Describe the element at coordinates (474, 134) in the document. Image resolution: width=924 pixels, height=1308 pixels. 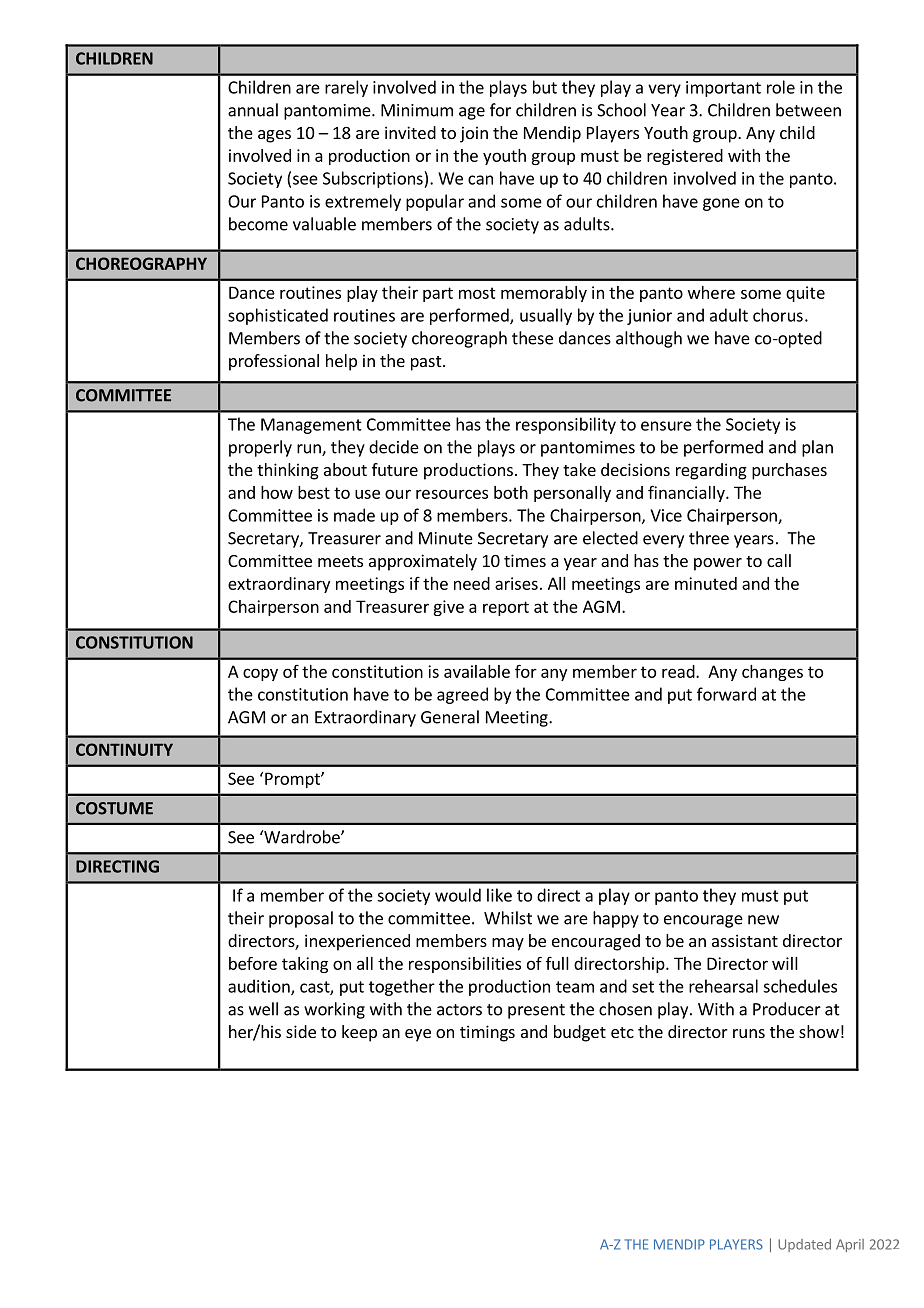
I see `join` at that location.
